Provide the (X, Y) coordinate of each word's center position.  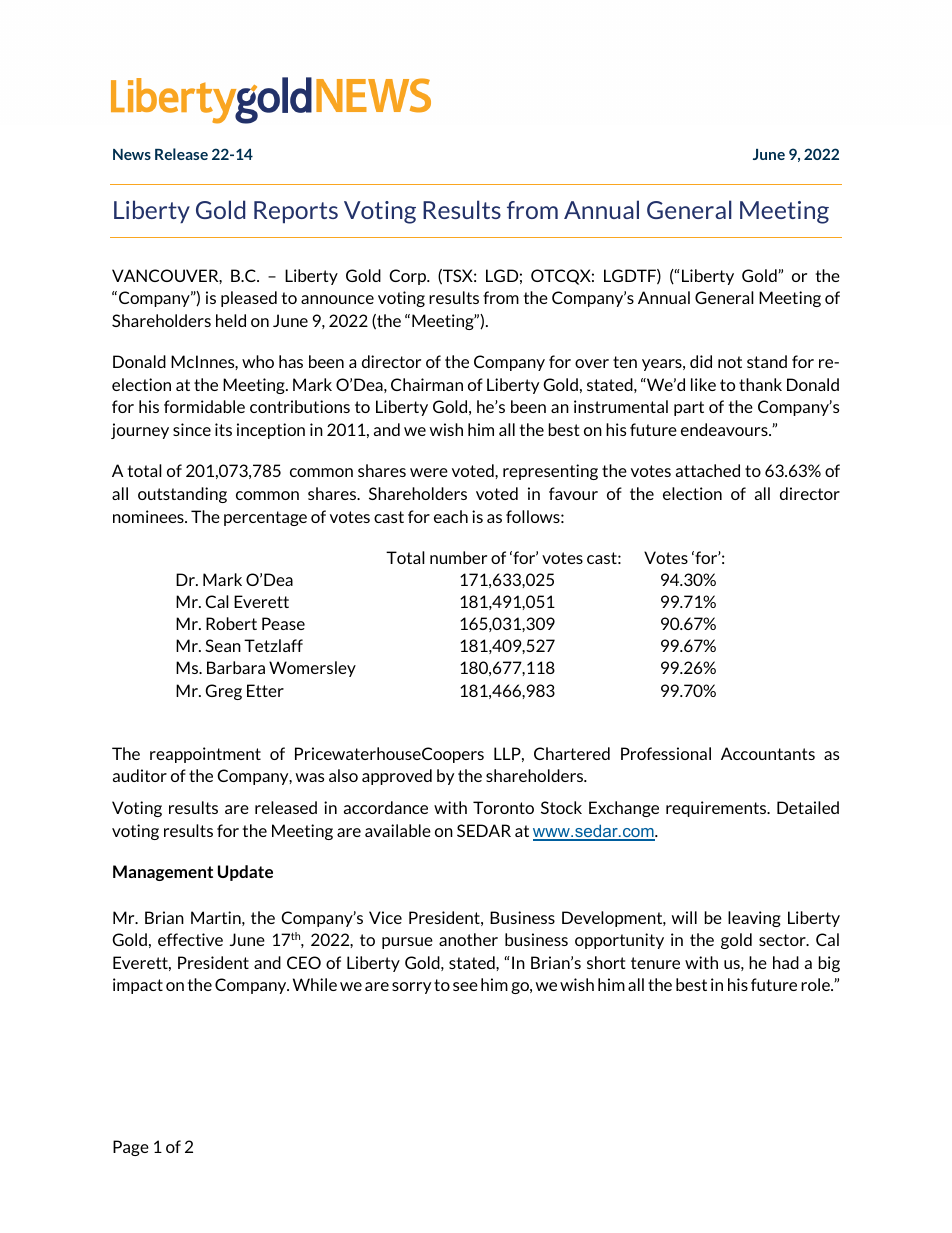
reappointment (205, 755)
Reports (296, 212)
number (458, 557)
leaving (754, 919)
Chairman (427, 384)
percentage (265, 518)
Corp (408, 277)
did (701, 361)
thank (760, 384)
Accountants (768, 753)
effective (190, 939)
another (468, 939)
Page (131, 1148)
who (258, 361)
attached (708, 470)
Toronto (503, 807)
